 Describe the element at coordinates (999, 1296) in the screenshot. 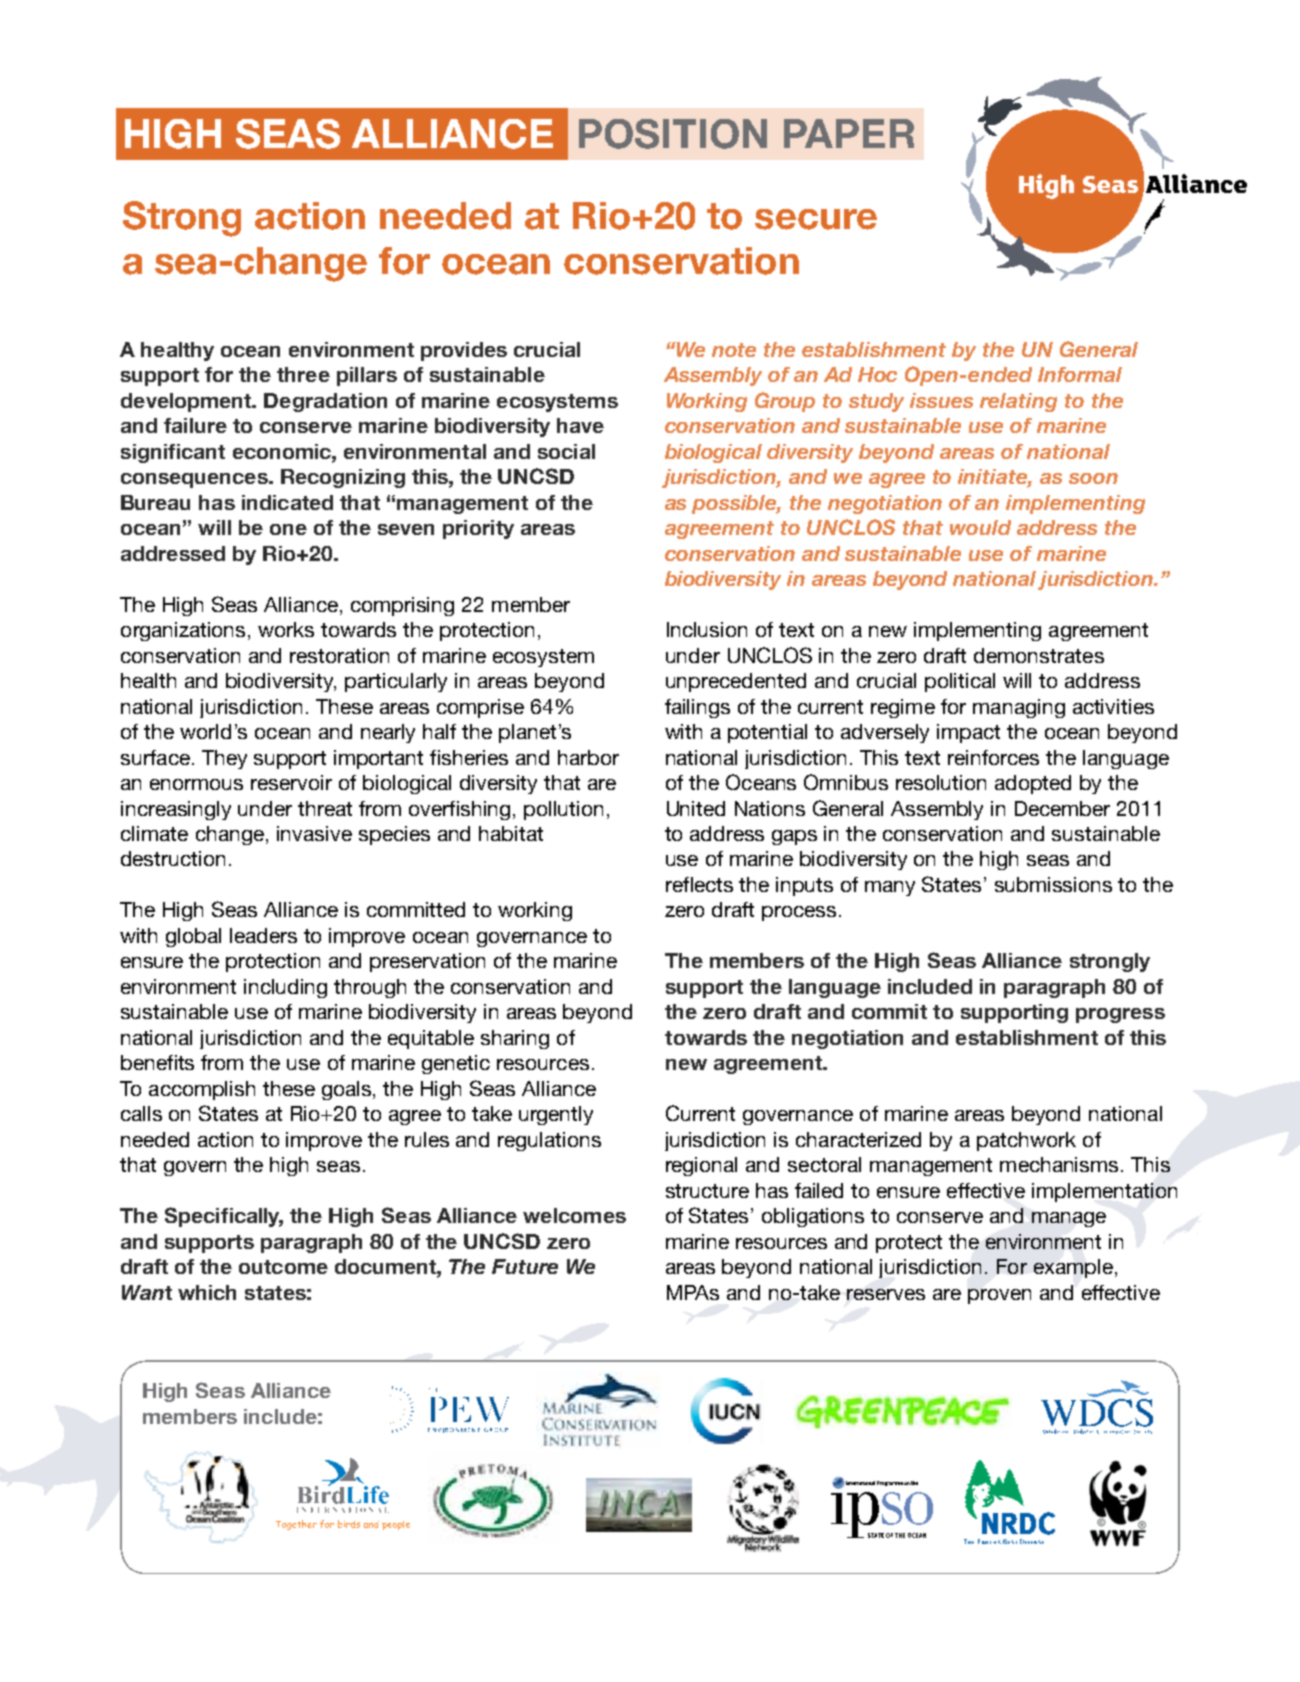

I see `proven` at that location.
